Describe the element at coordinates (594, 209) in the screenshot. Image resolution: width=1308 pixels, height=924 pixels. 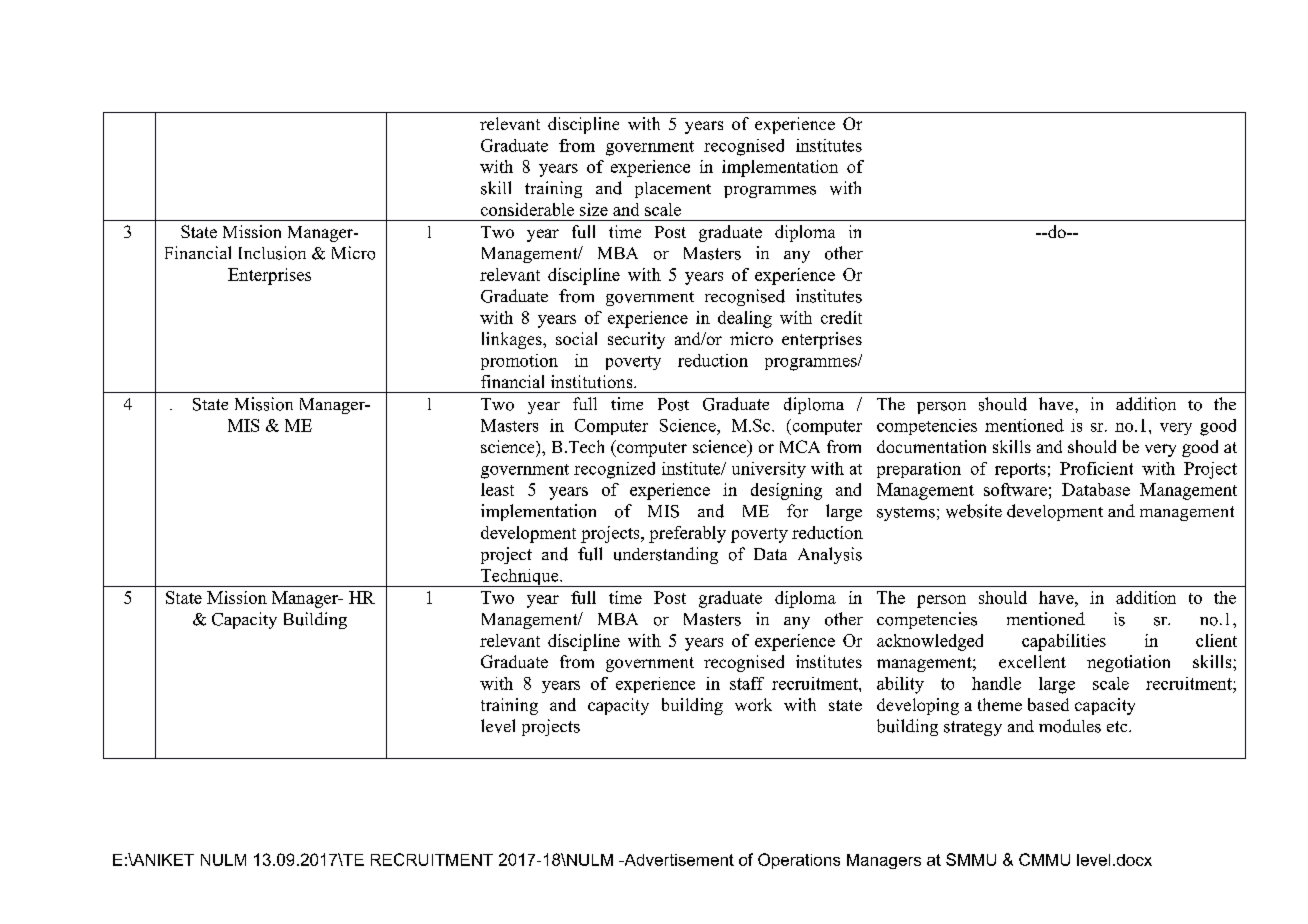
I see `size` at that location.
